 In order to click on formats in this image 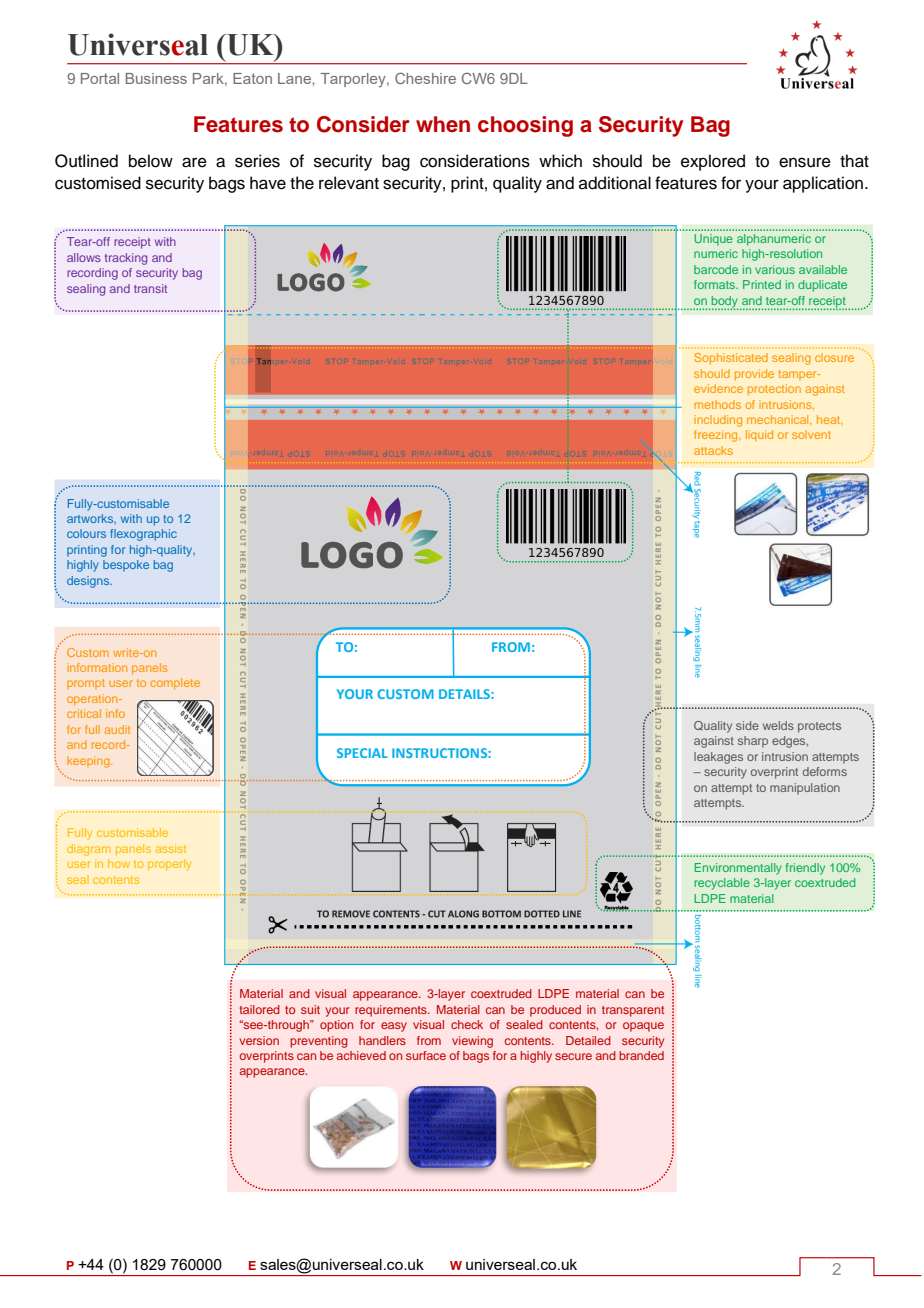, I will do `click(715, 284)`.
